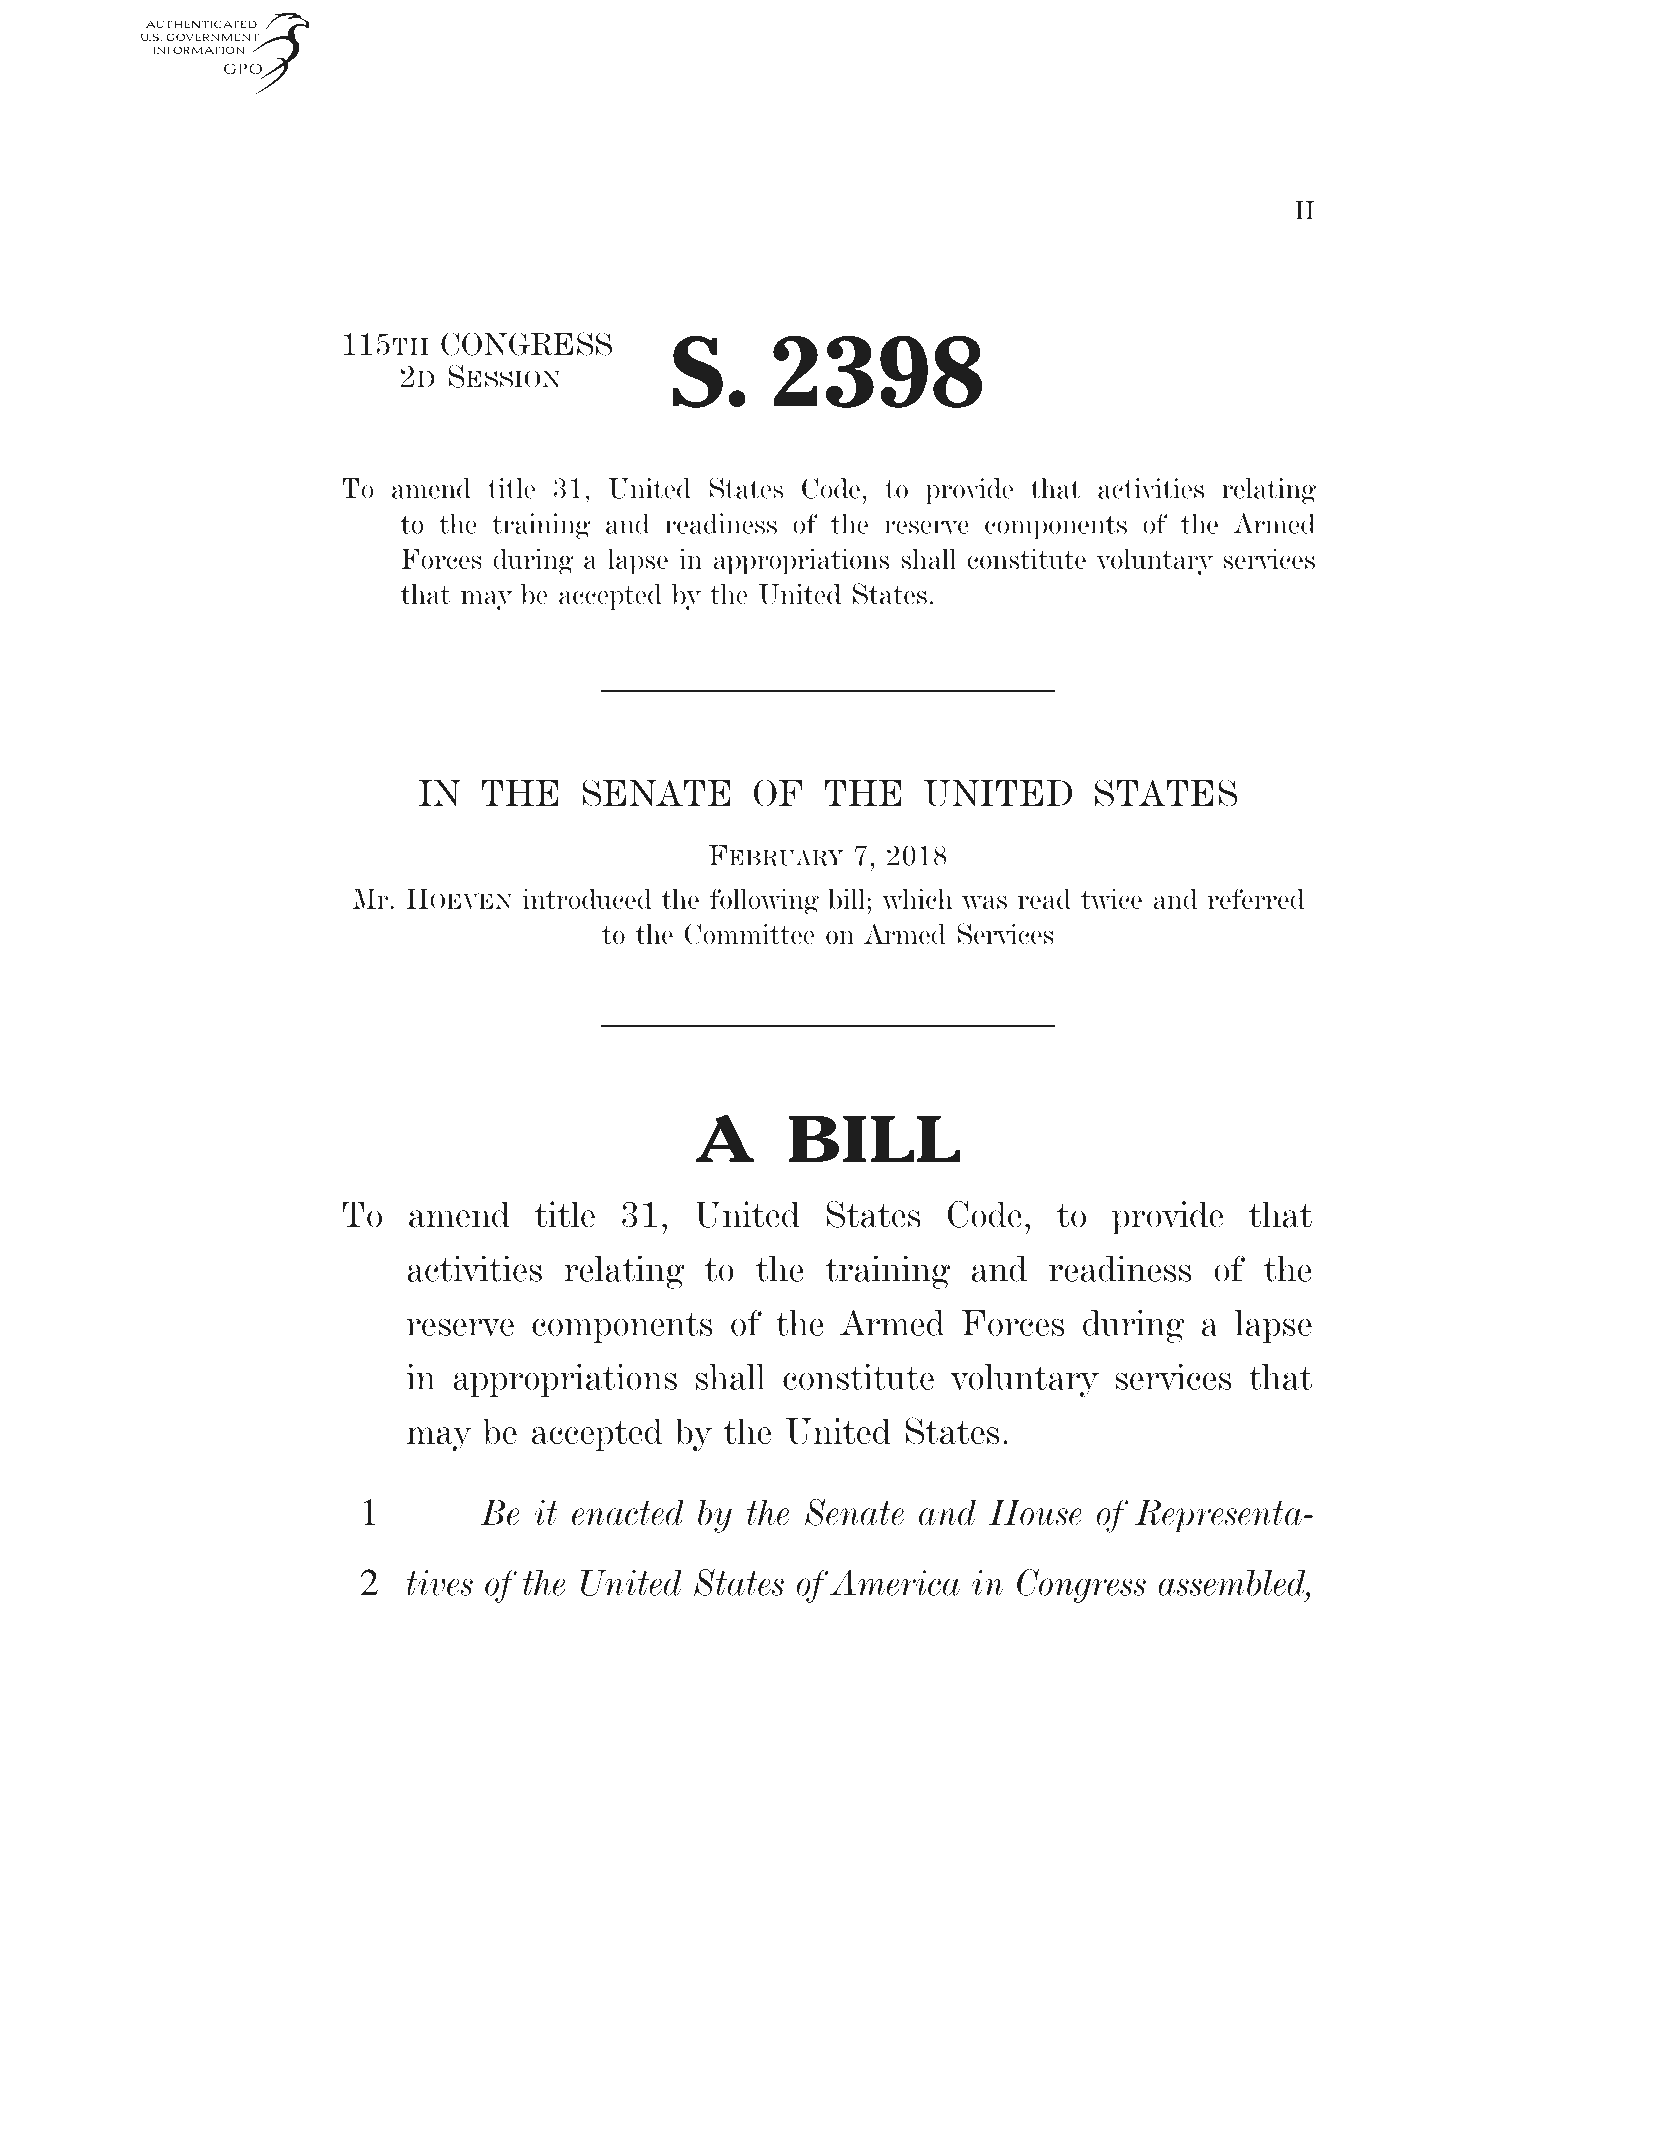  I want to click on which, so click(917, 898).
